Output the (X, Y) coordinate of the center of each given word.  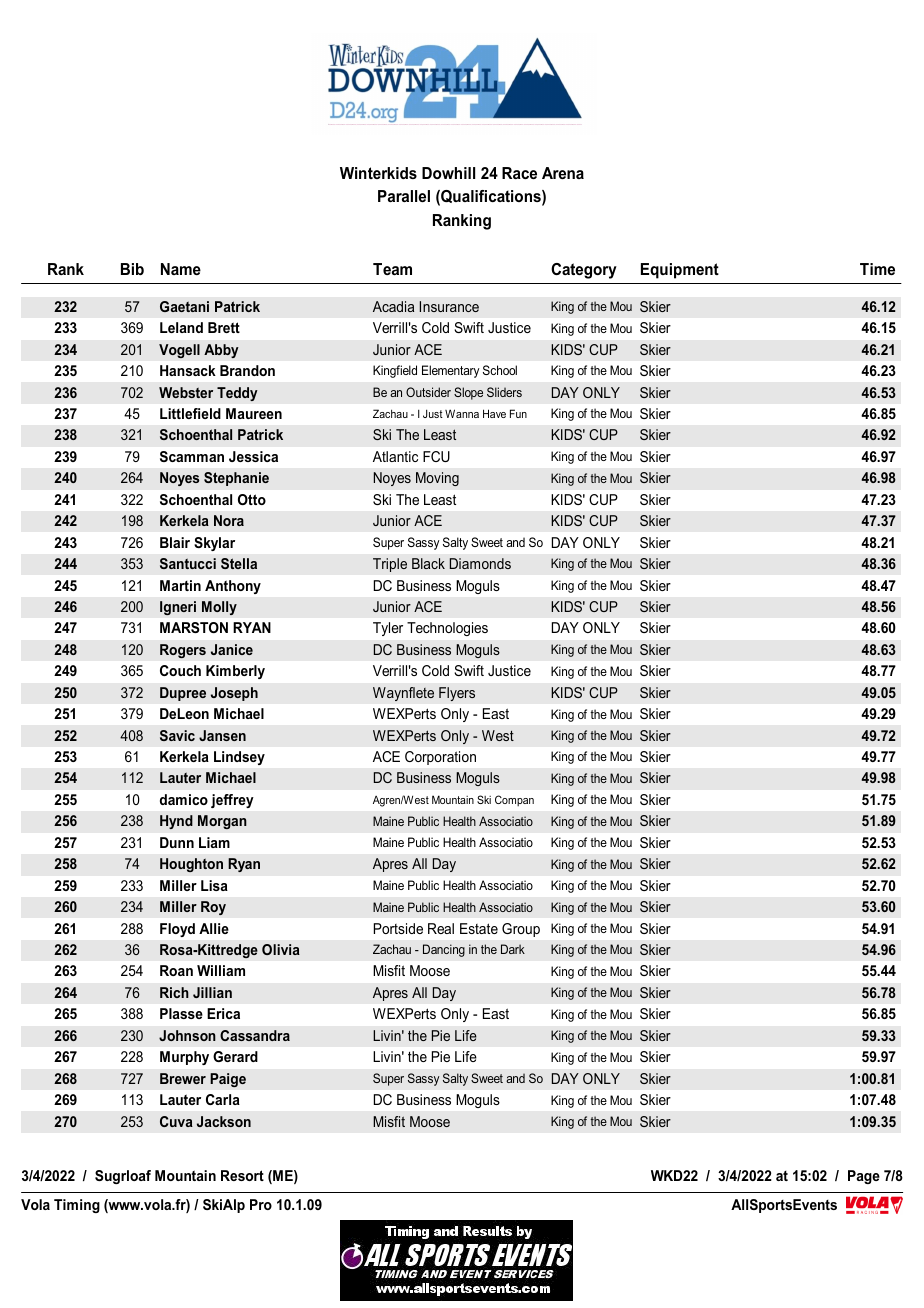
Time (877, 269)
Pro (261, 1204)
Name (181, 269)
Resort (242, 1175)
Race (519, 173)
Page (864, 1177)
